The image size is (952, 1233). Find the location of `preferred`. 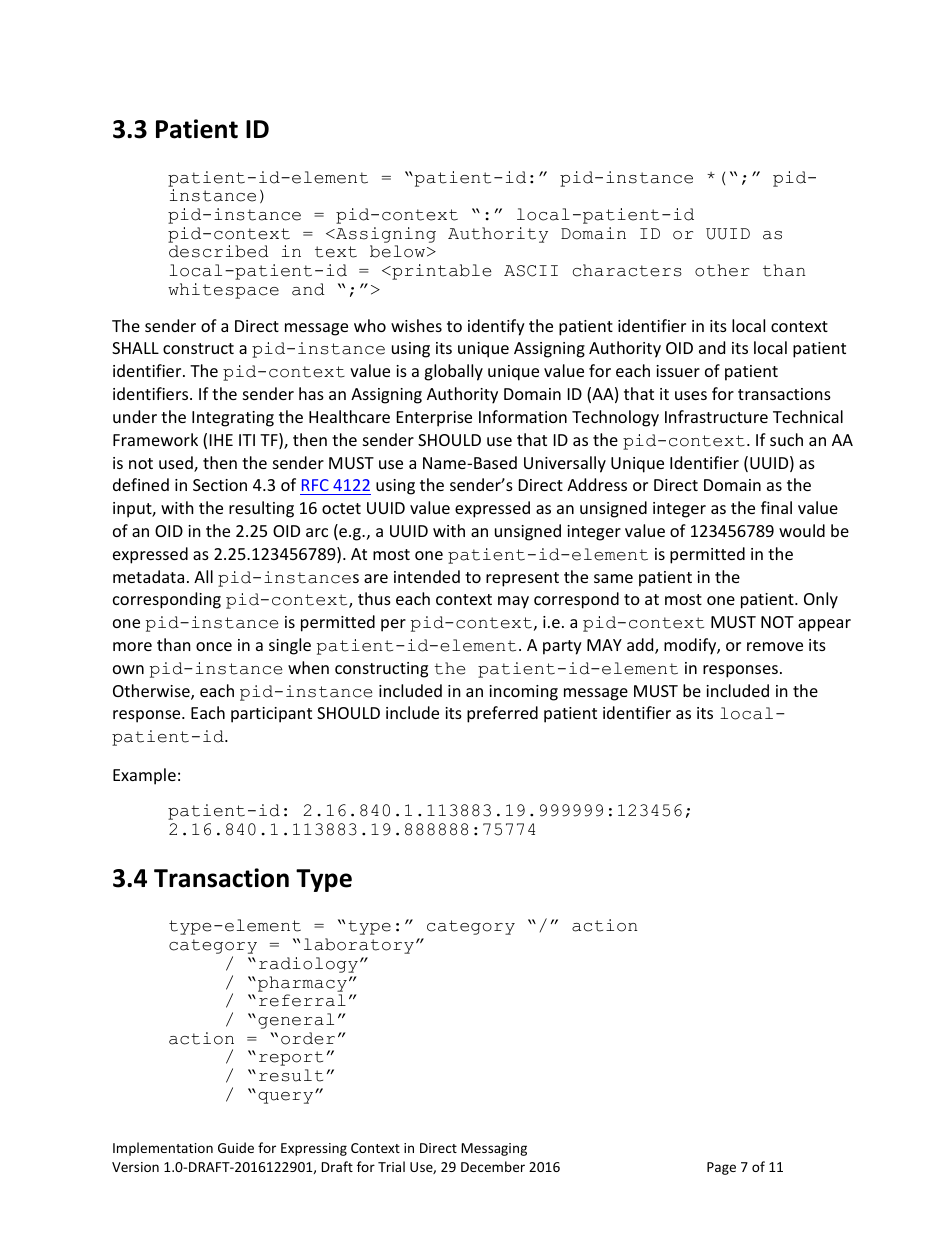

preferred is located at coordinates (502, 714).
